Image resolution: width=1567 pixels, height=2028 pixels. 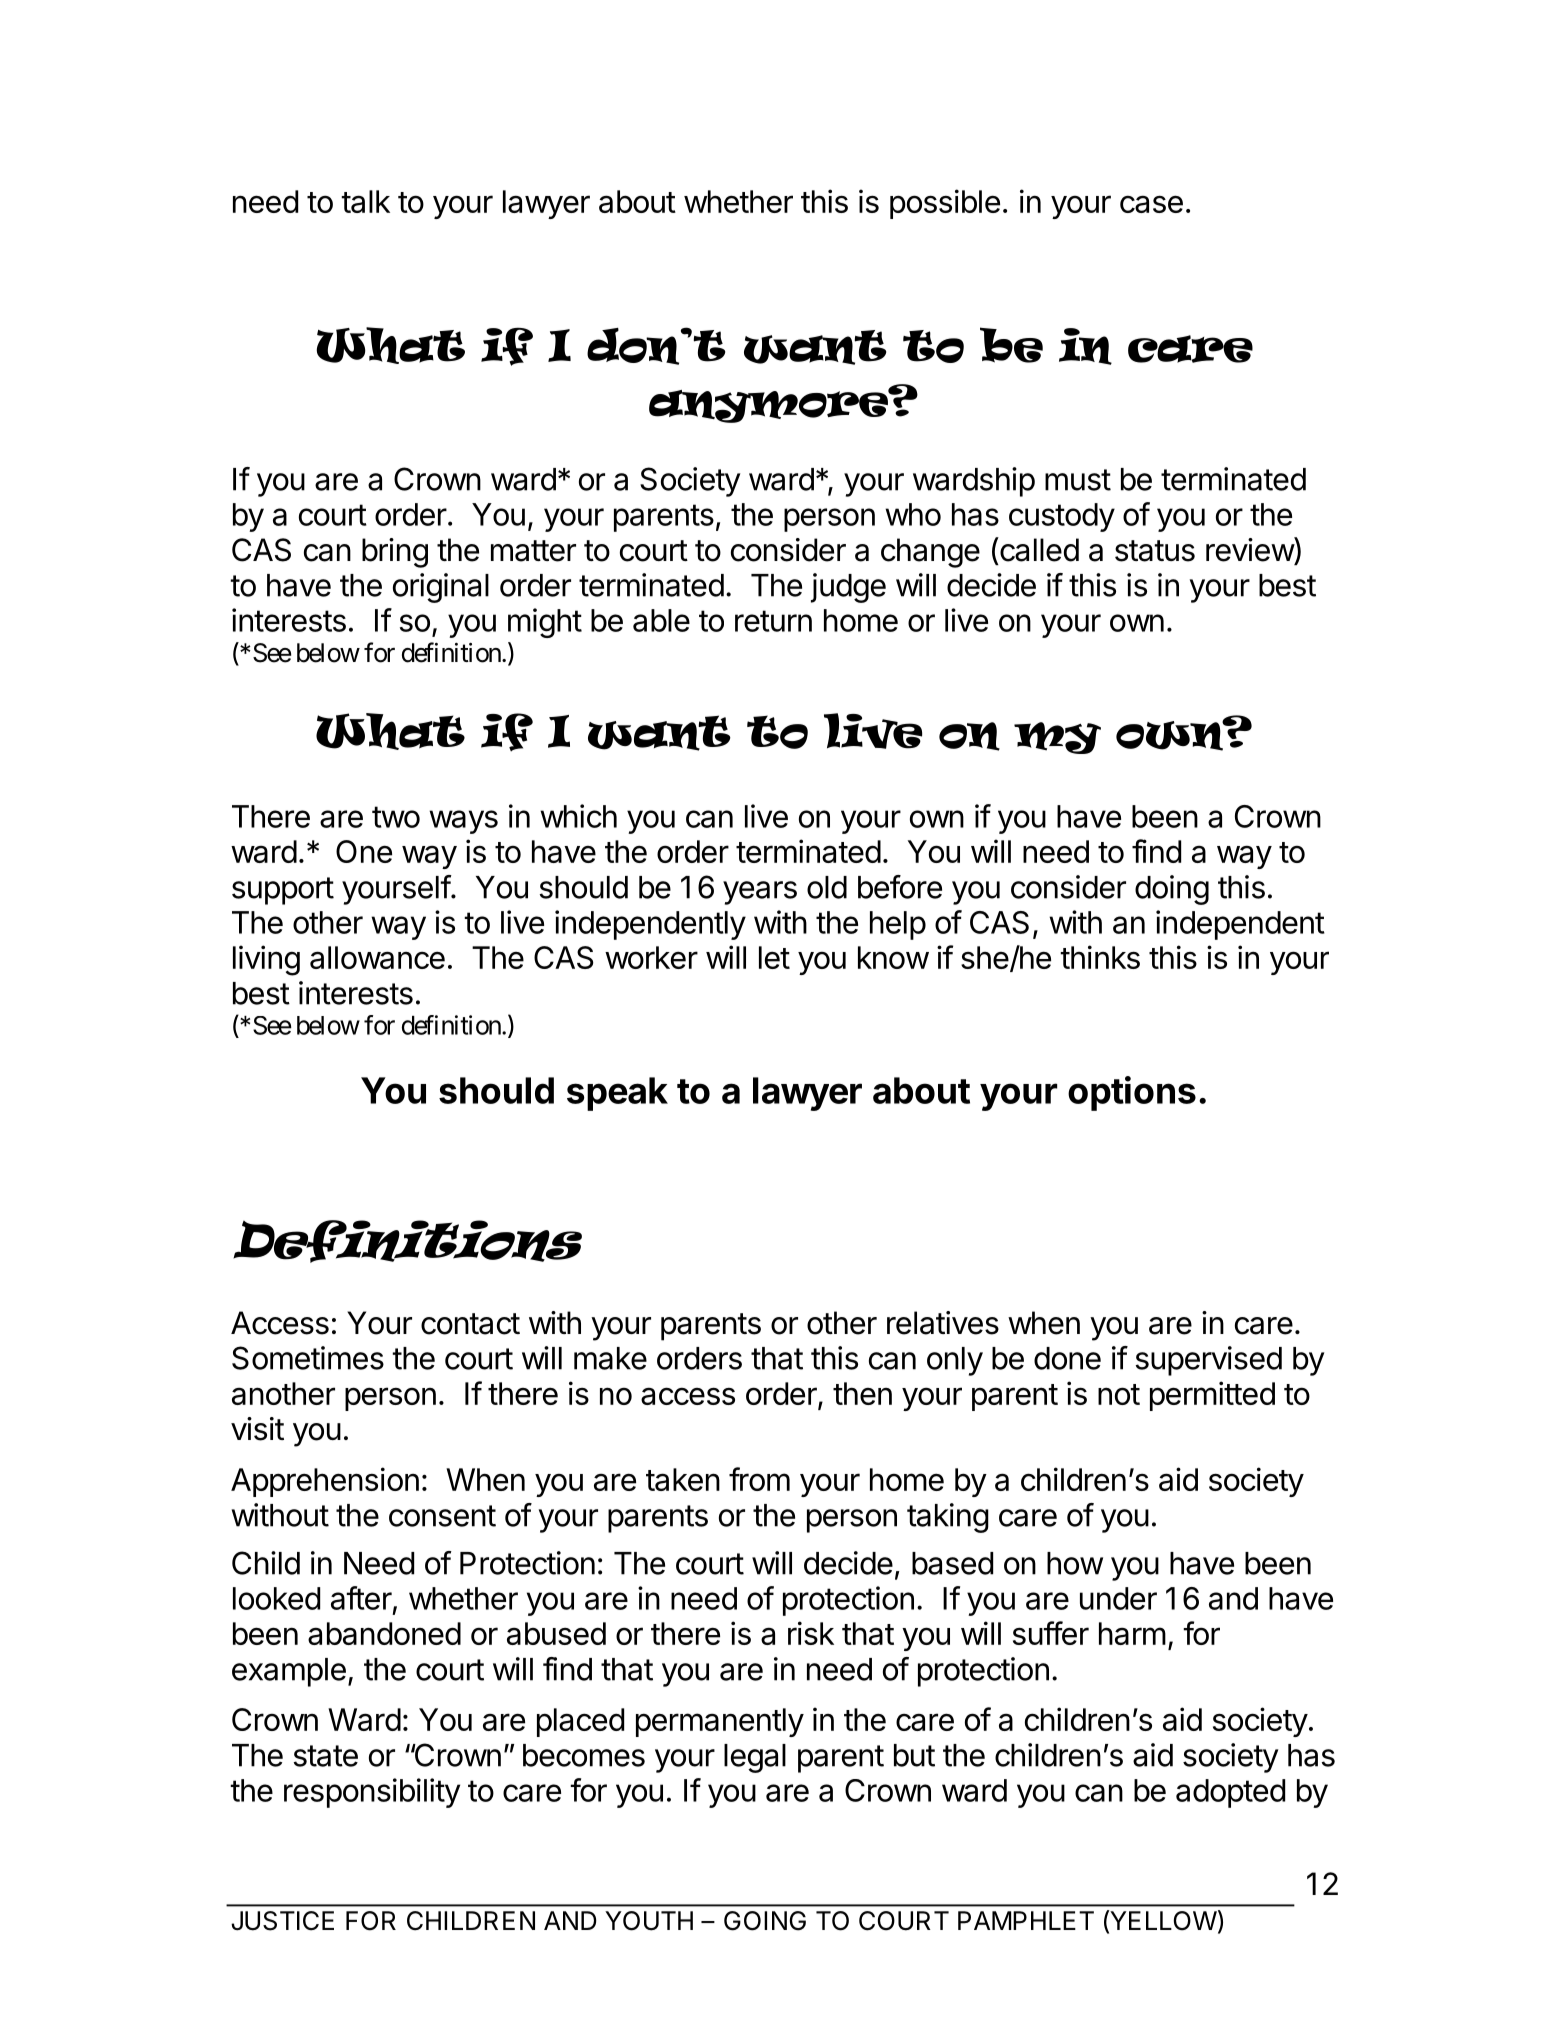 What do you see at coordinates (372, 1793) in the page?
I see `responsibility` at bounding box center [372, 1793].
